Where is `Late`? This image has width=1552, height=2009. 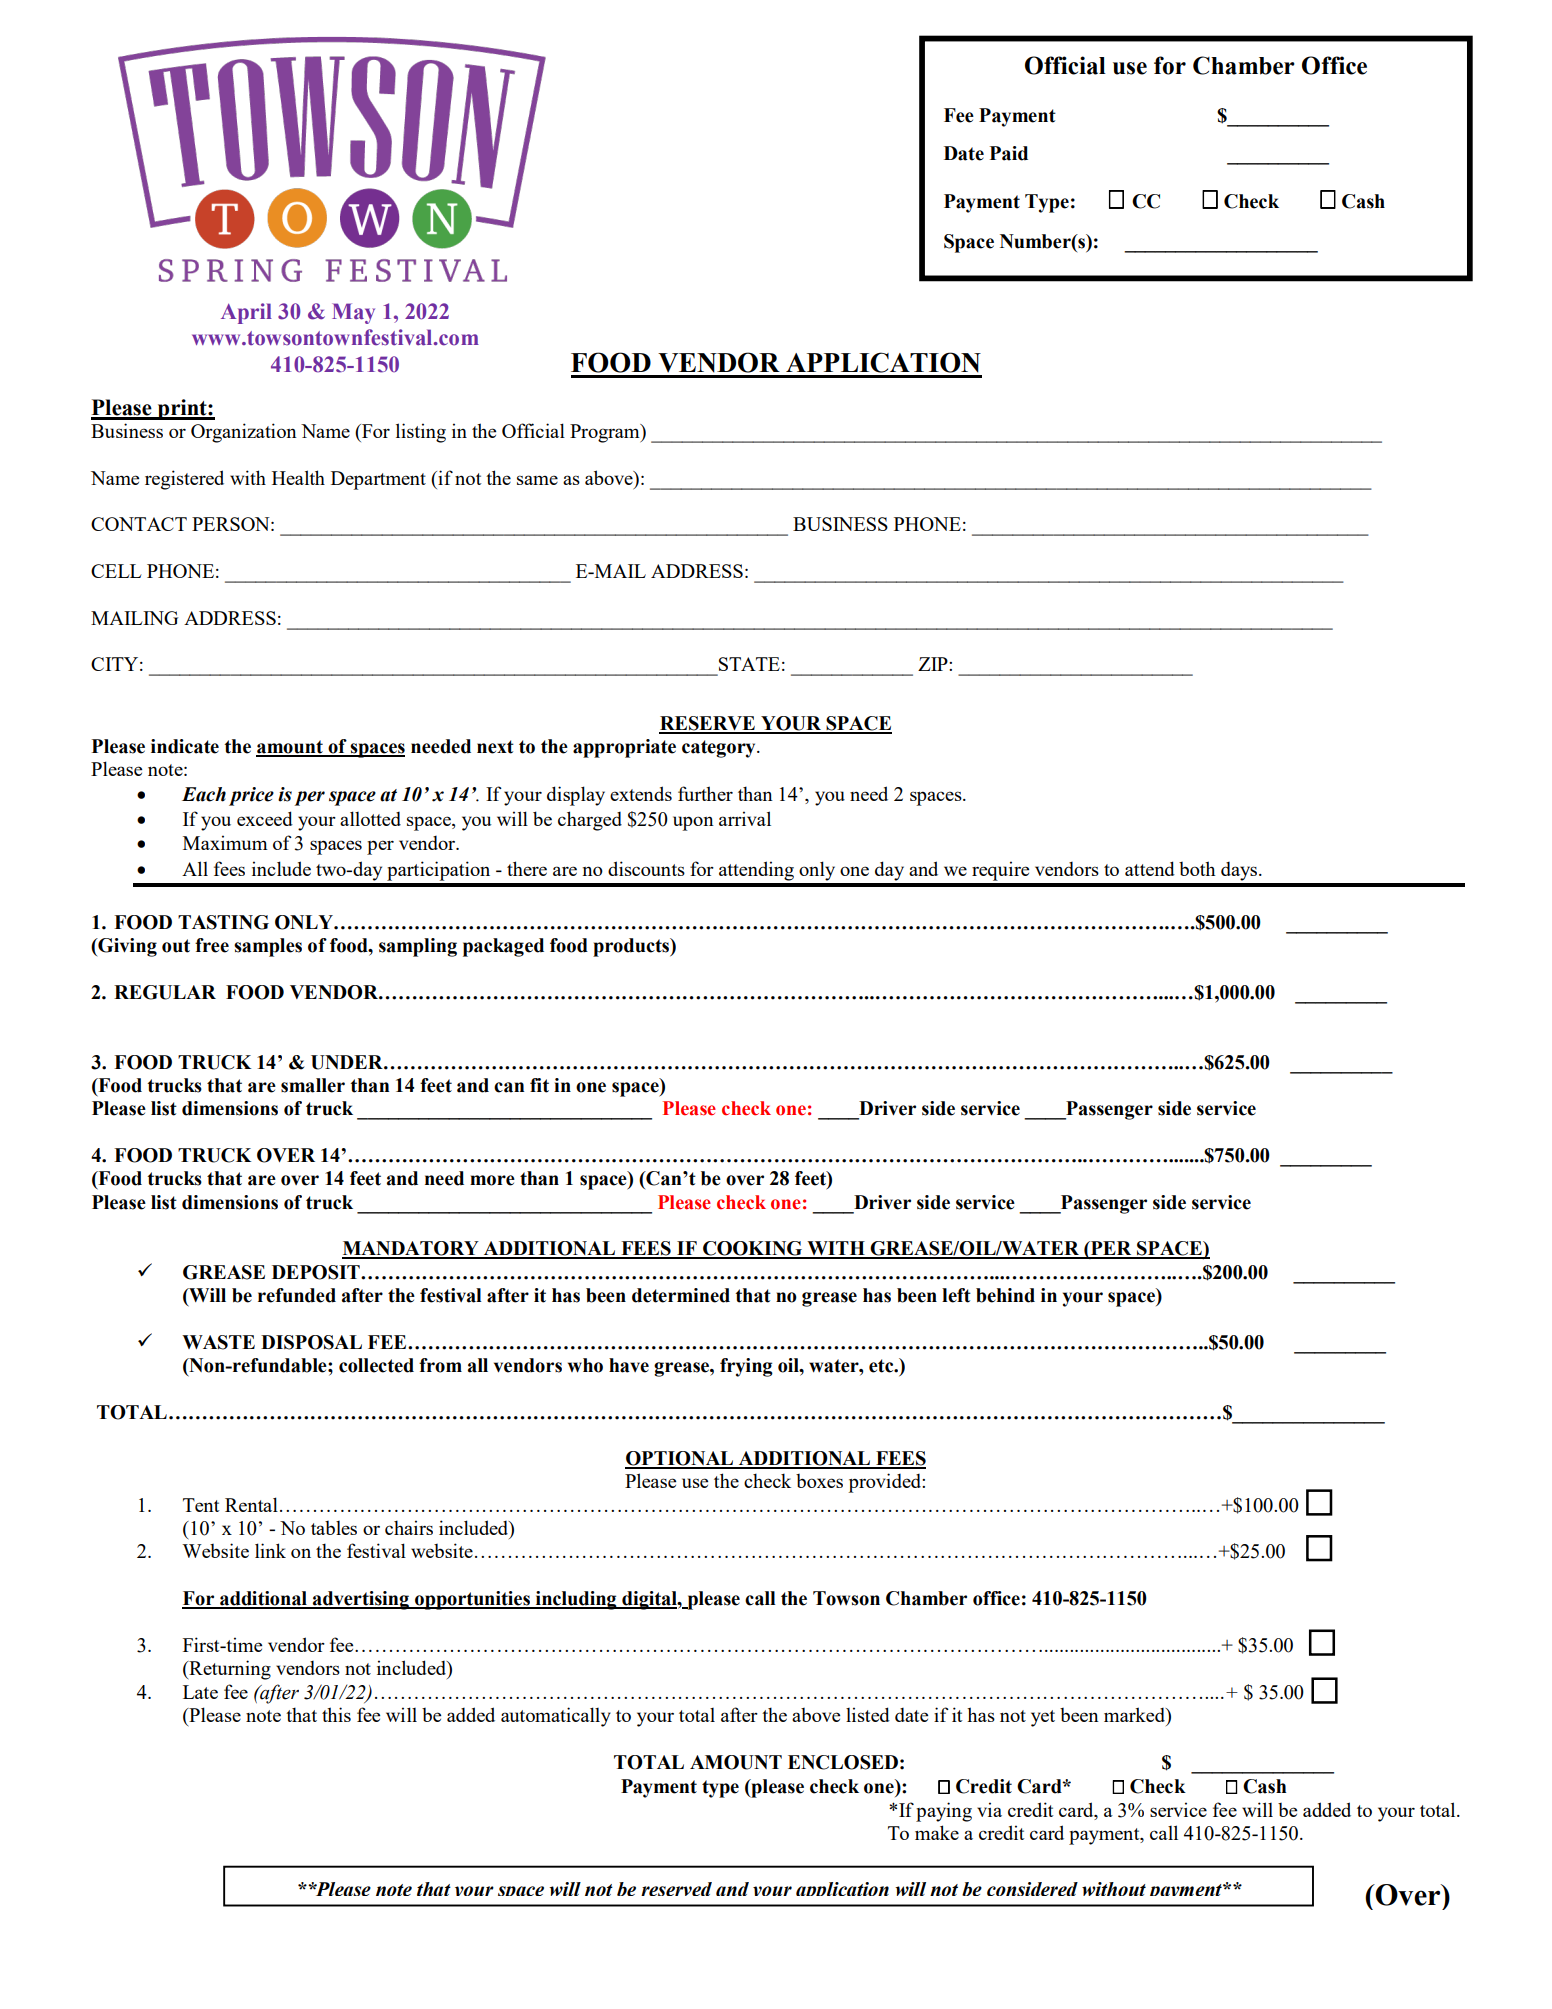
Late is located at coordinates (200, 1692).
